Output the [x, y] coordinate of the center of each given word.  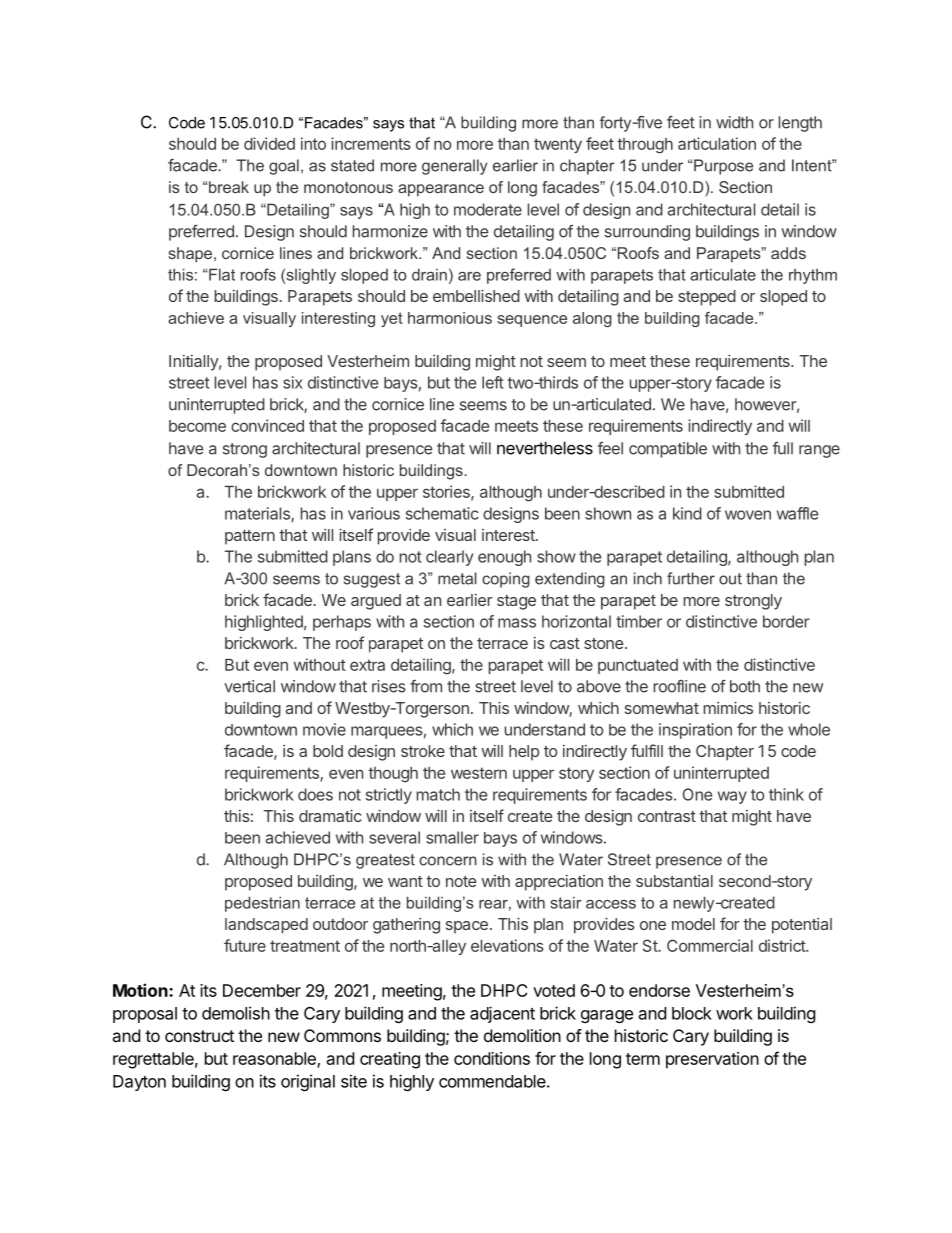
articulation [717, 143]
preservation [712, 1060]
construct [199, 1036]
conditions [492, 1058]
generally [455, 167]
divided [269, 143]
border [786, 621]
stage [516, 602]
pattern [250, 537]
